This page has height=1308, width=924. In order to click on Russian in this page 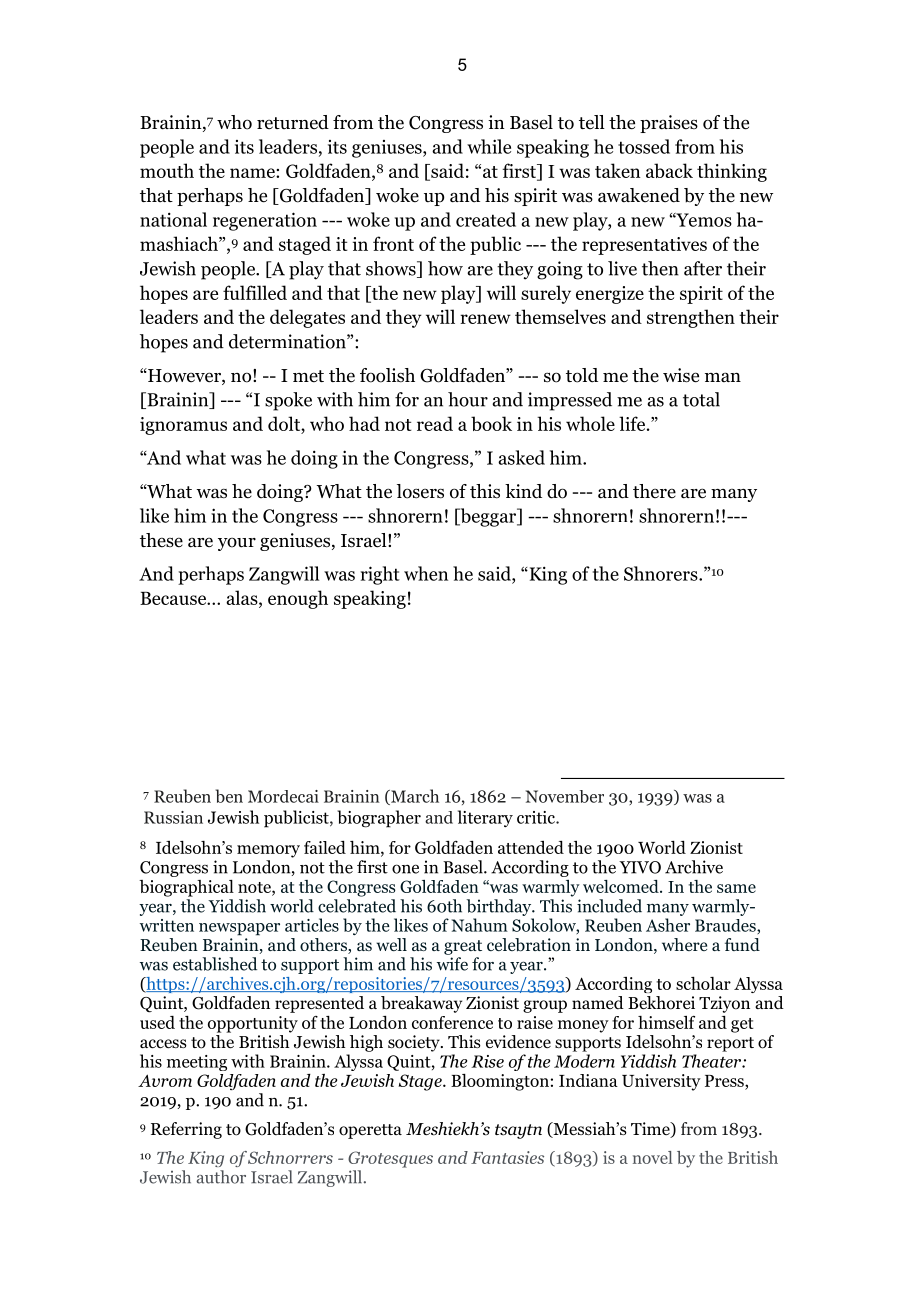, I will do `click(173, 817)`.
